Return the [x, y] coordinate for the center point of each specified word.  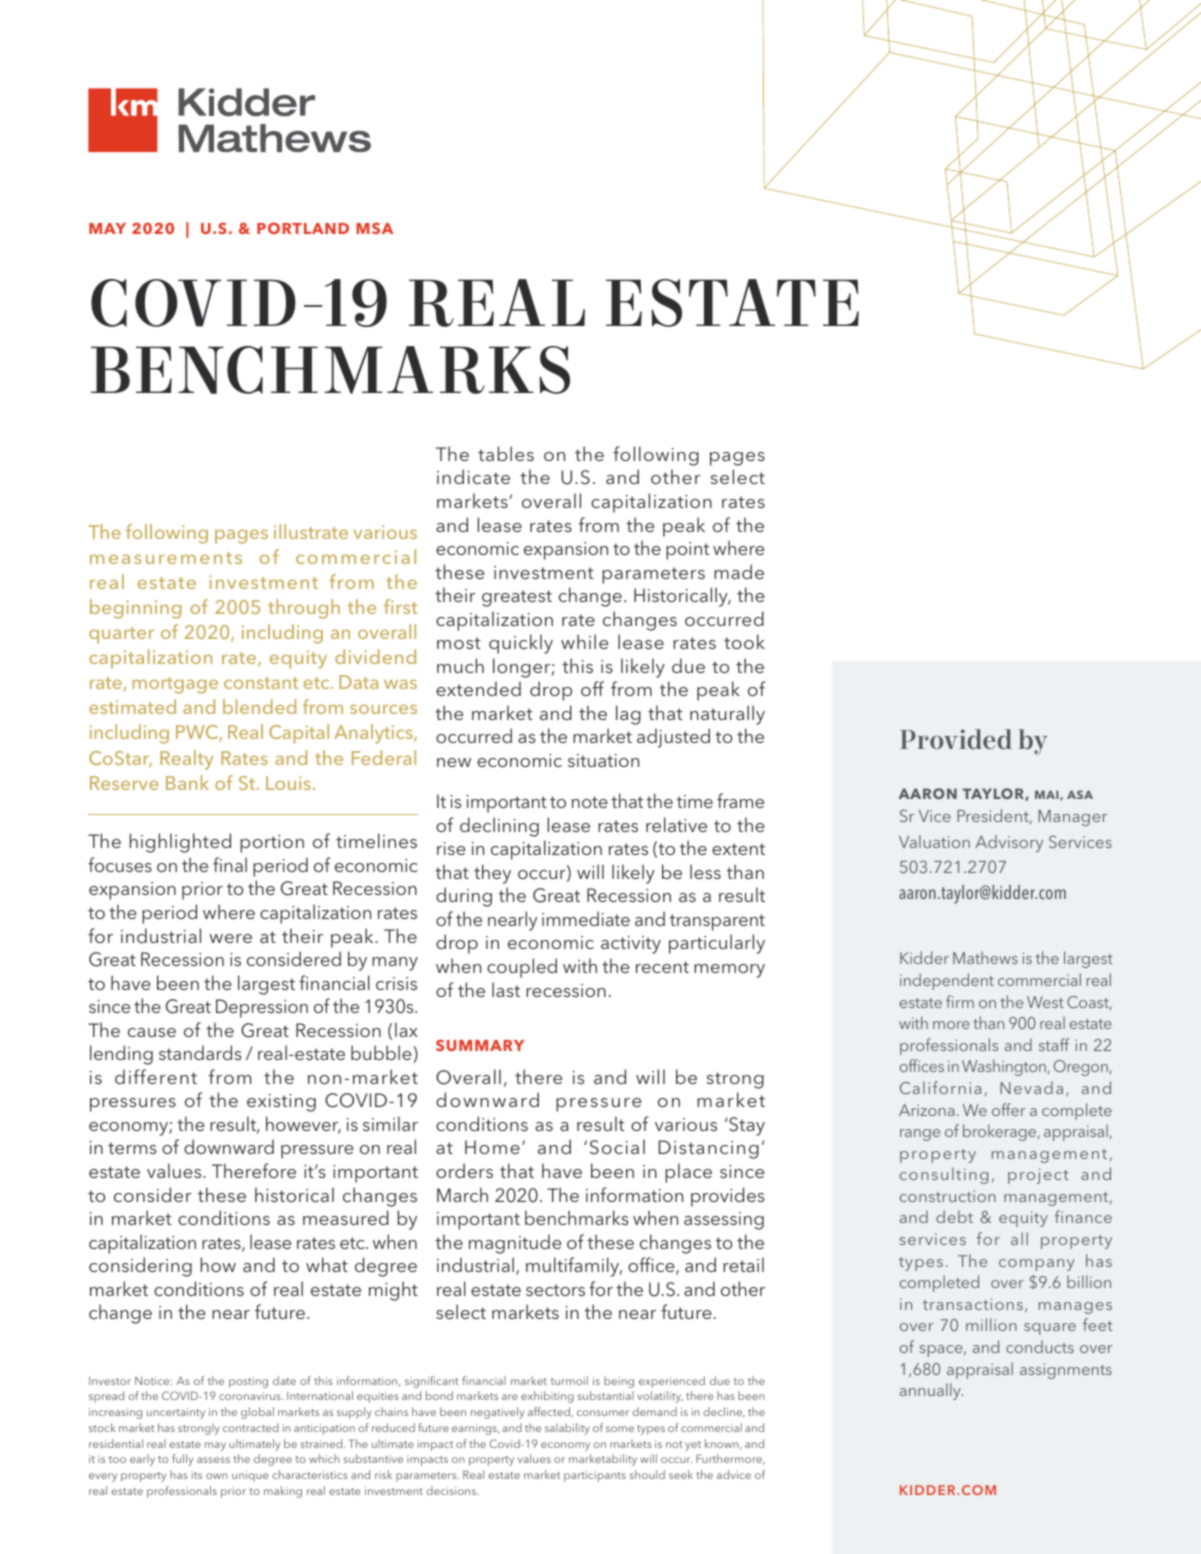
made [739, 571]
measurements [166, 558]
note [590, 802]
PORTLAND [303, 228]
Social [617, 1147]
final [230, 864]
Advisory [1009, 843]
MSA [374, 228]
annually [931, 1391]
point [687, 551]
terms [132, 1148]
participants [595, 1476]
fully [182, 1460]
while [584, 641]
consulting [944, 1175]
